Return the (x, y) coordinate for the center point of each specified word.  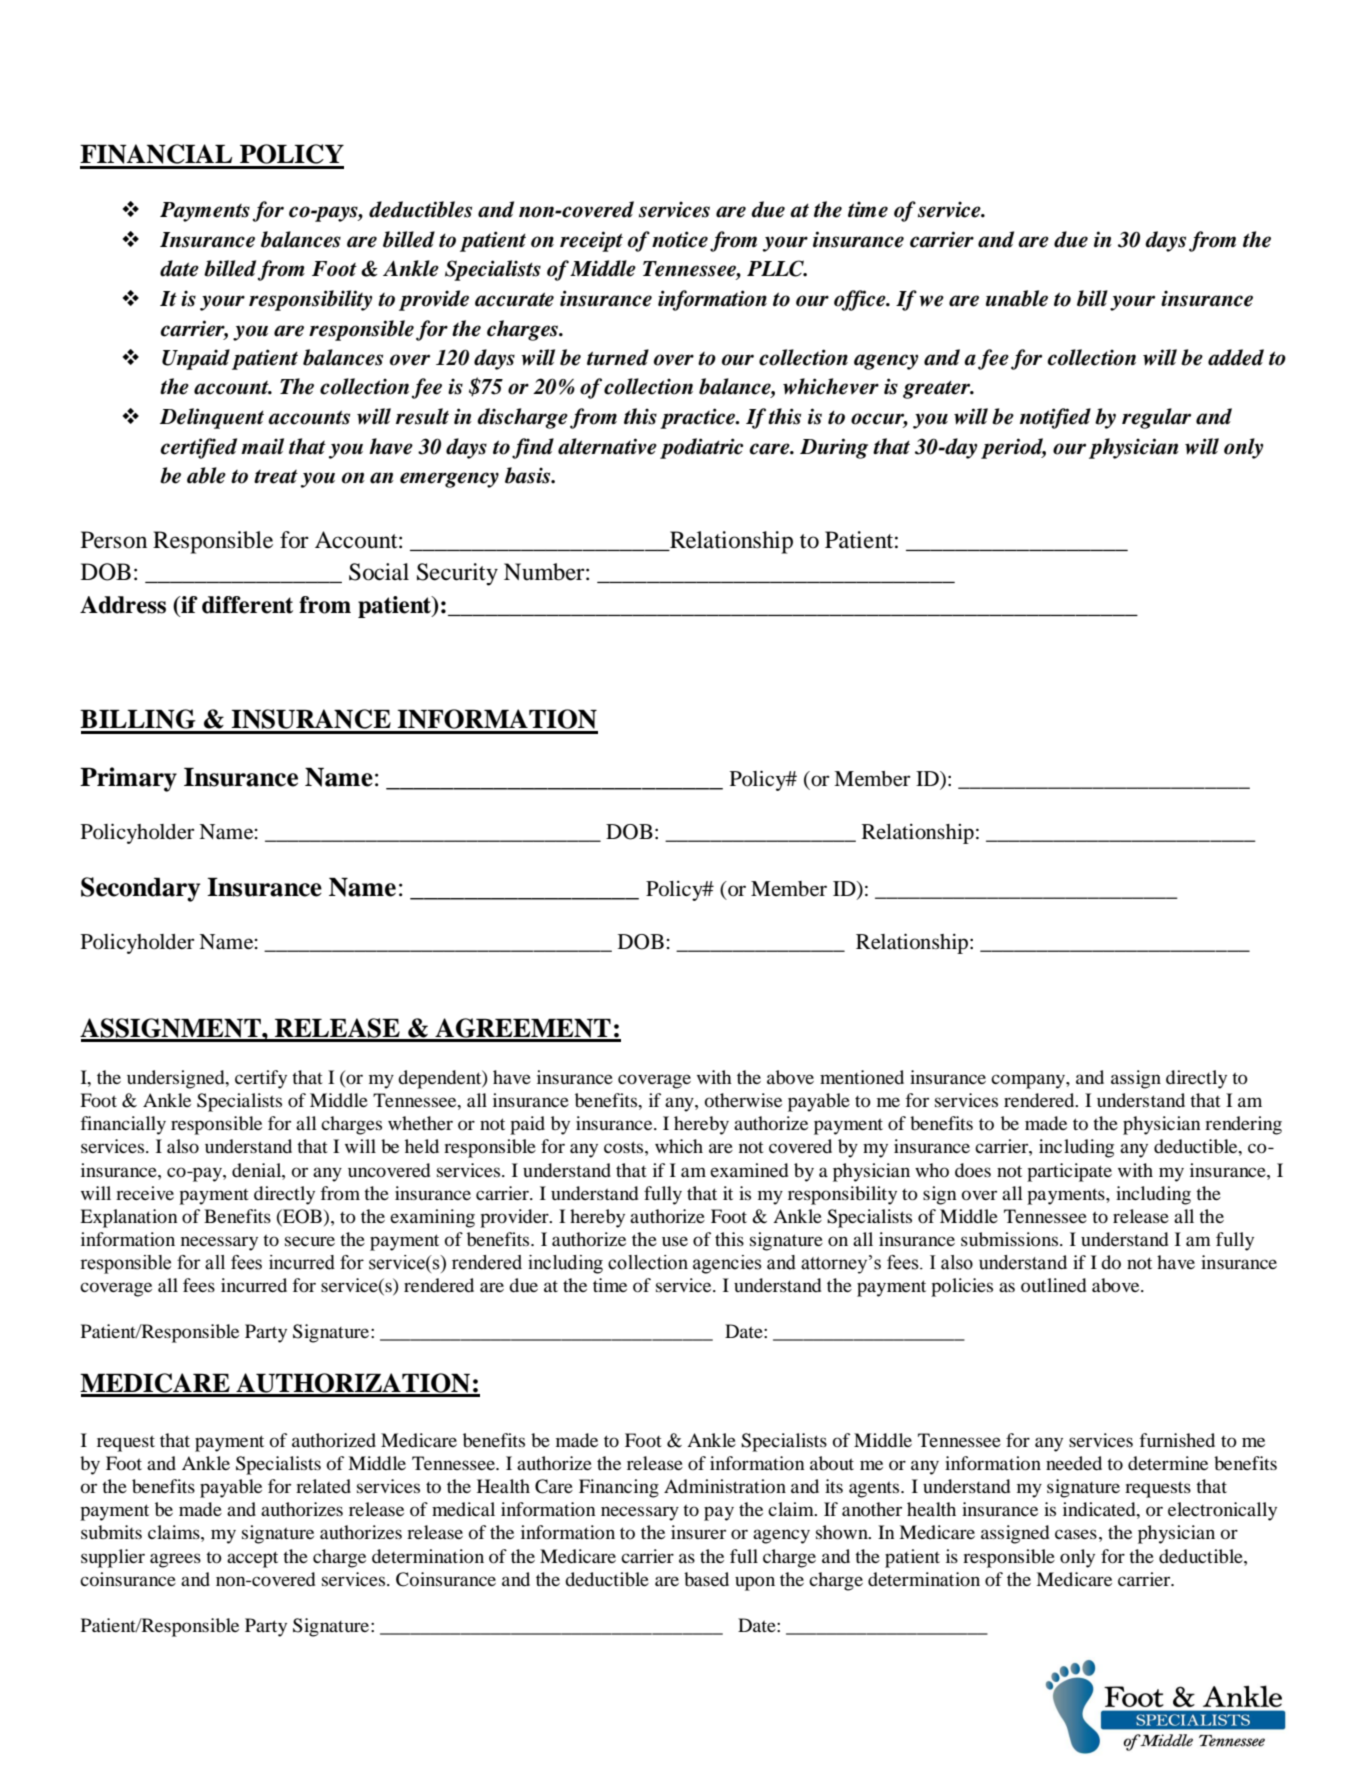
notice (680, 239)
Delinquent (212, 418)
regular (1156, 418)
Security (457, 574)
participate (1069, 1172)
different (247, 605)
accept (252, 1559)
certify (261, 1079)
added (1236, 357)
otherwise (743, 1100)
